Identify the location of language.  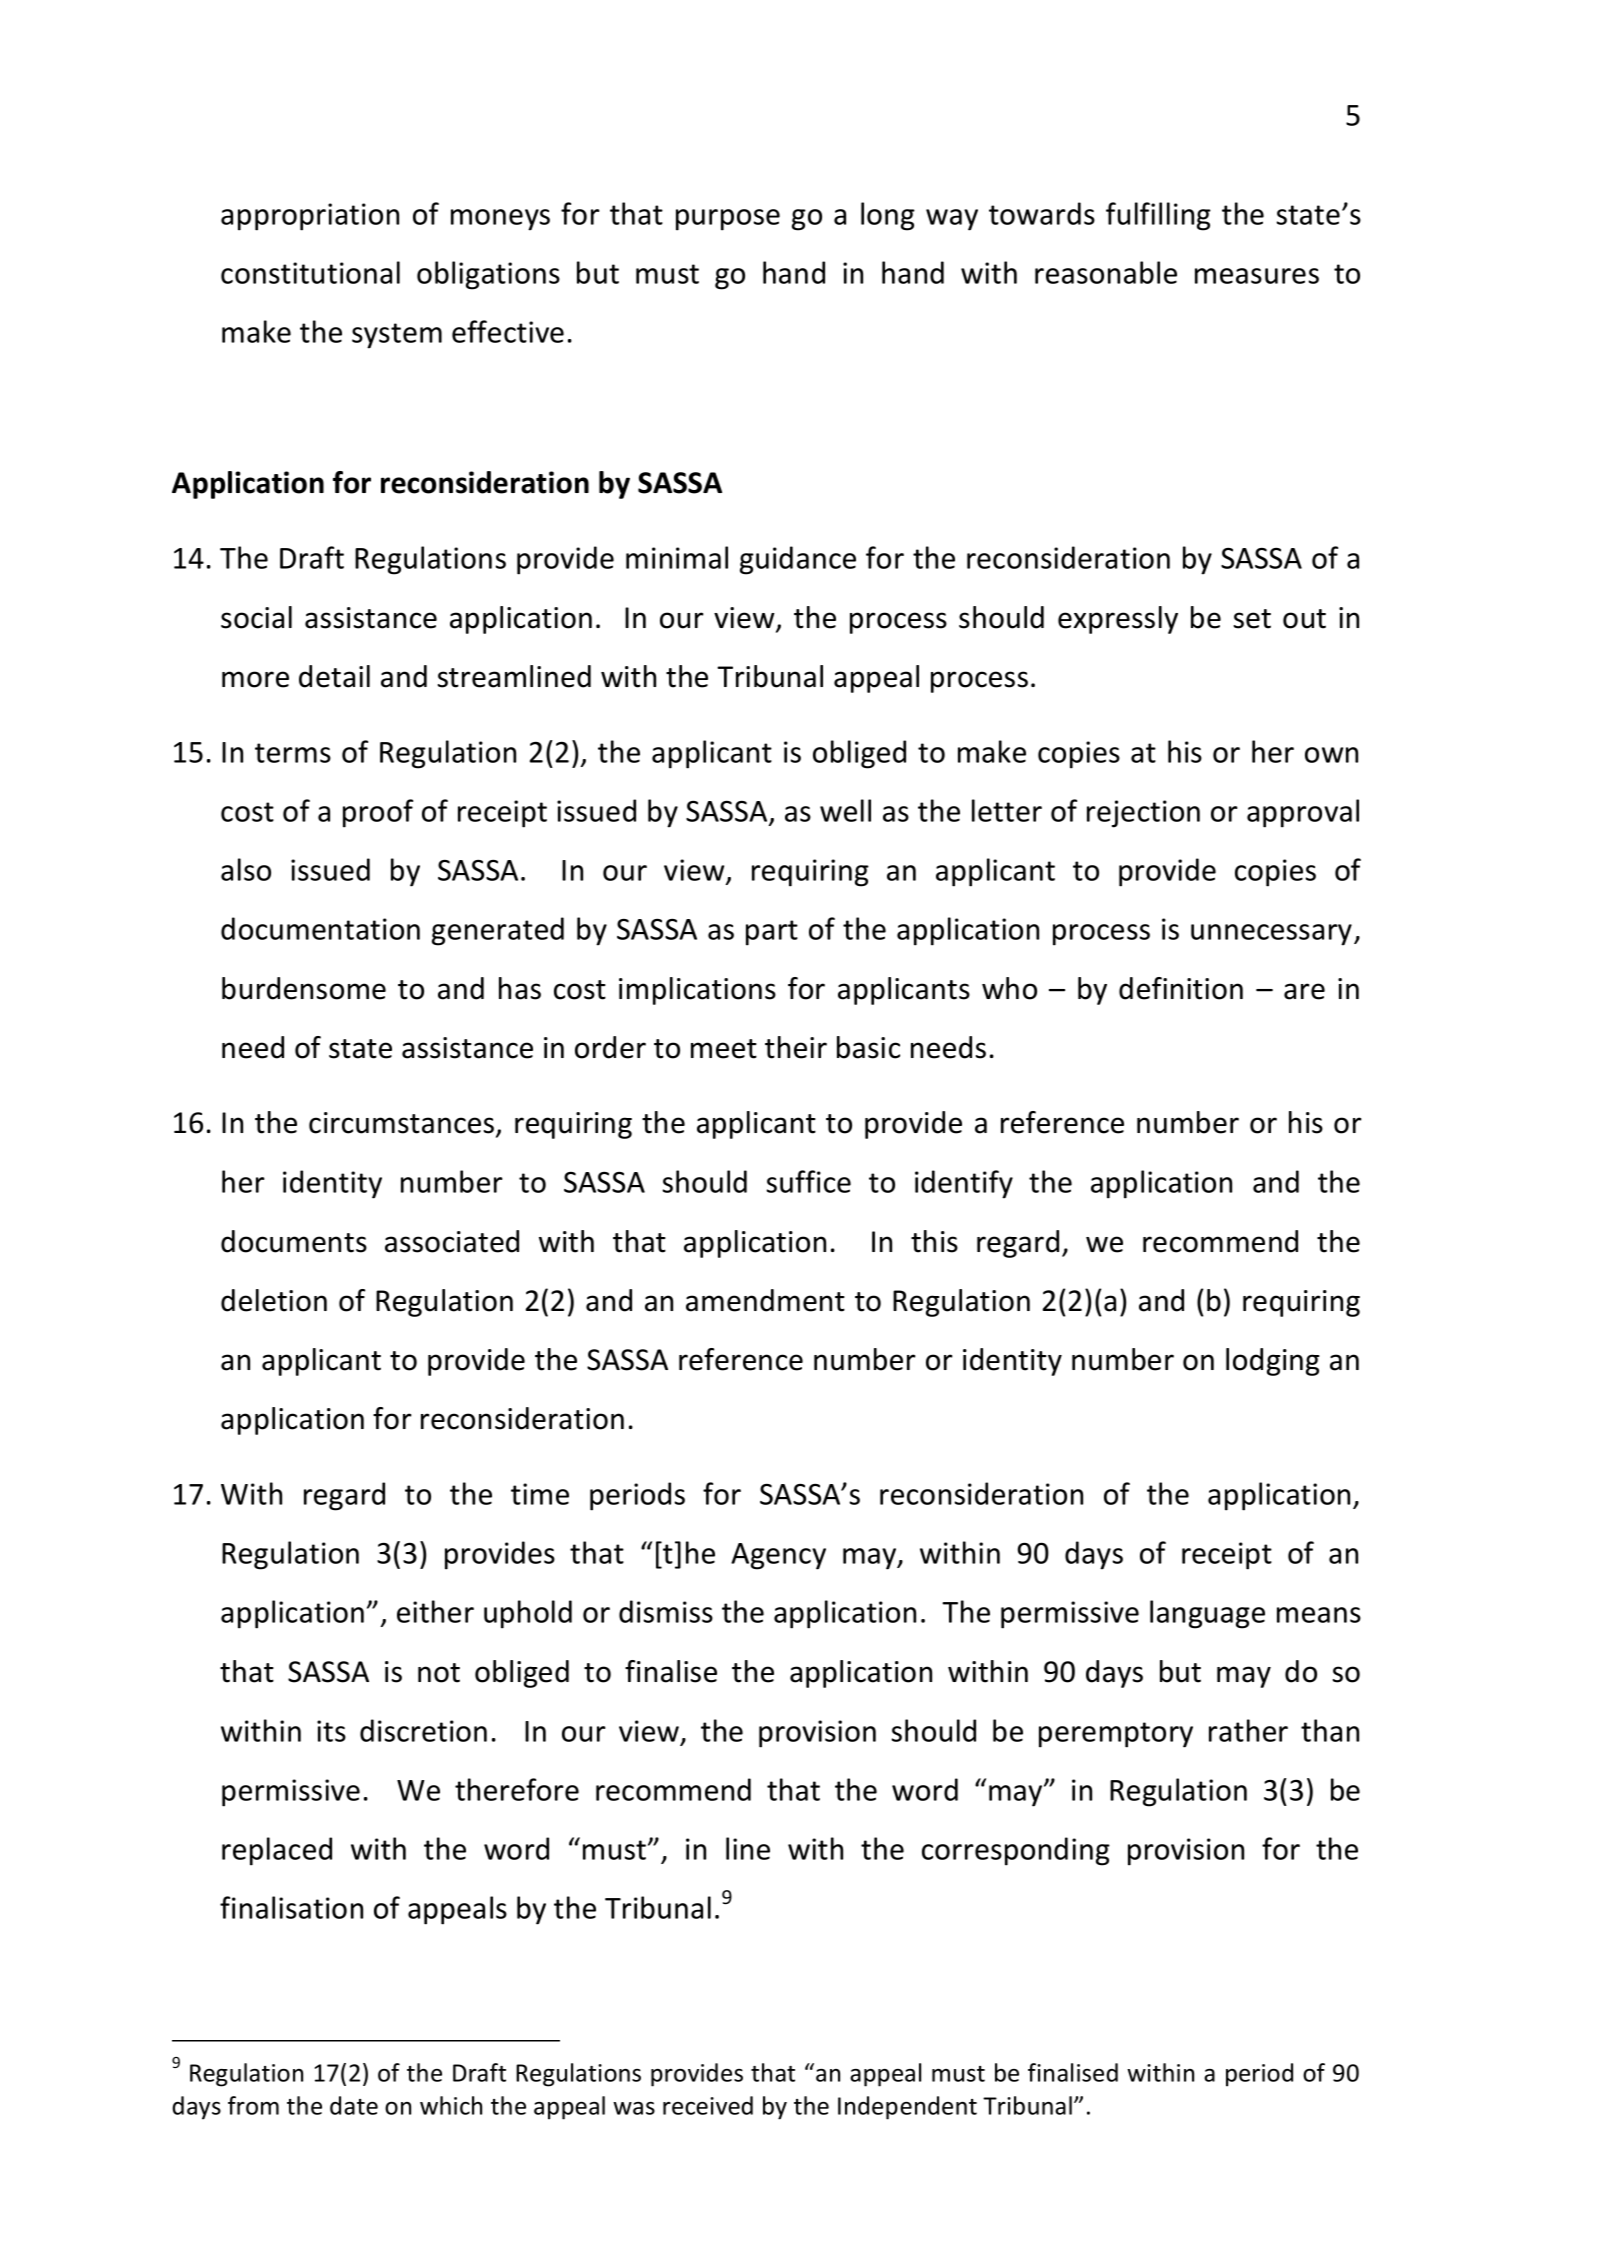
(1207, 1614).
